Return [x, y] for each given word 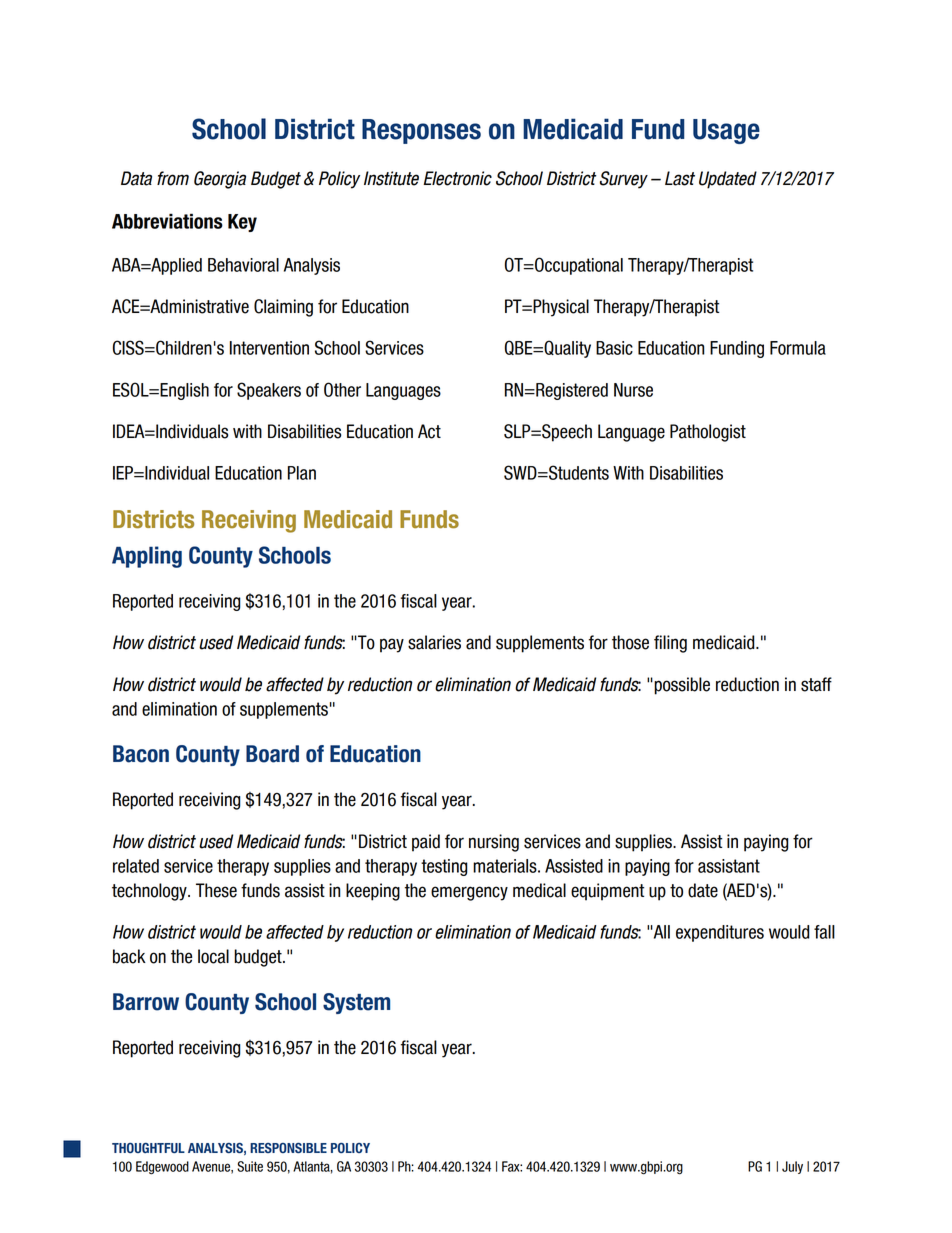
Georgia [220, 180]
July [792, 1167]
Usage [726, 131]
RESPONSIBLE [288, 1148]
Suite [250, 1166]
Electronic [457, 178]
